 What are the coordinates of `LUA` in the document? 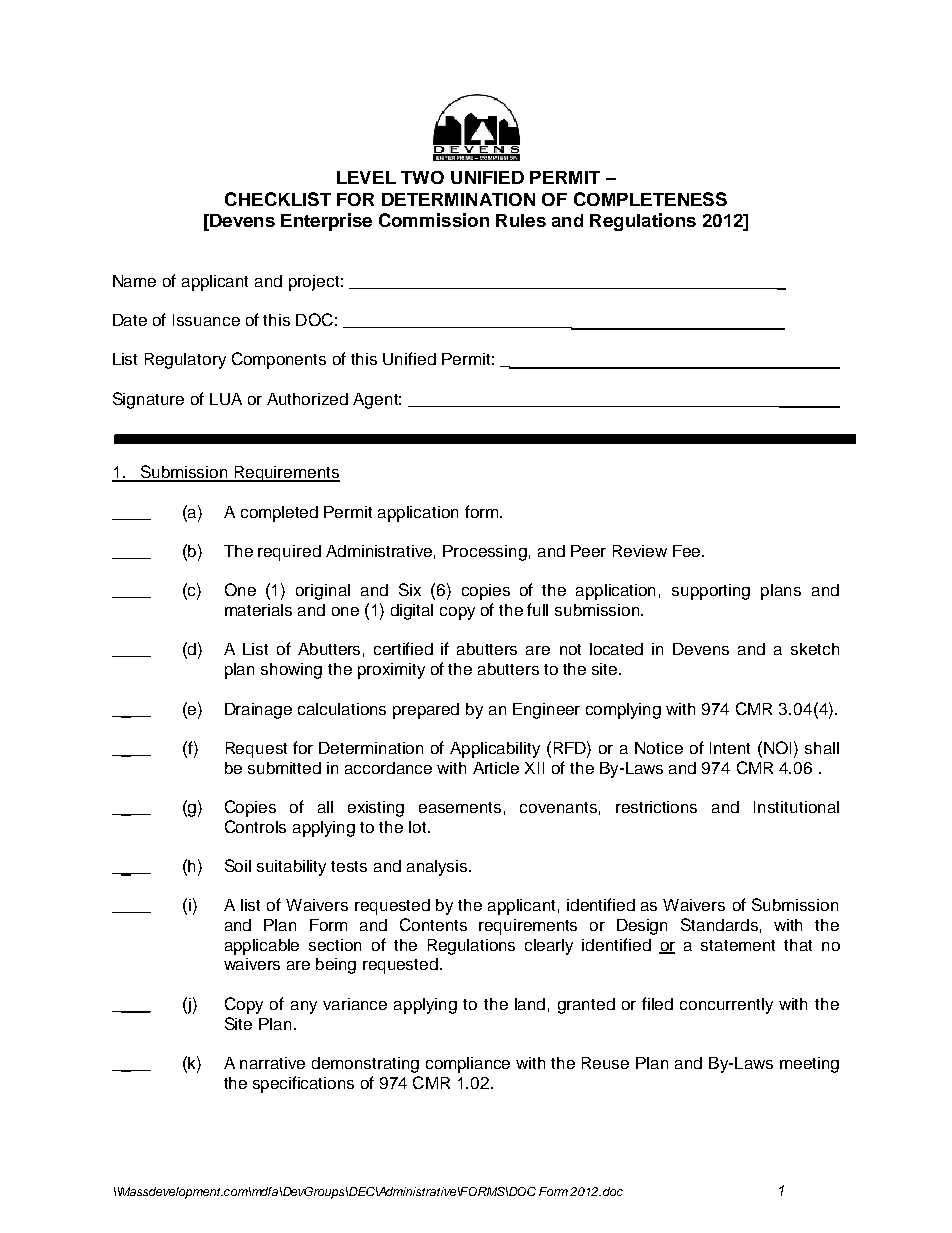 It's located at (226, 399).
